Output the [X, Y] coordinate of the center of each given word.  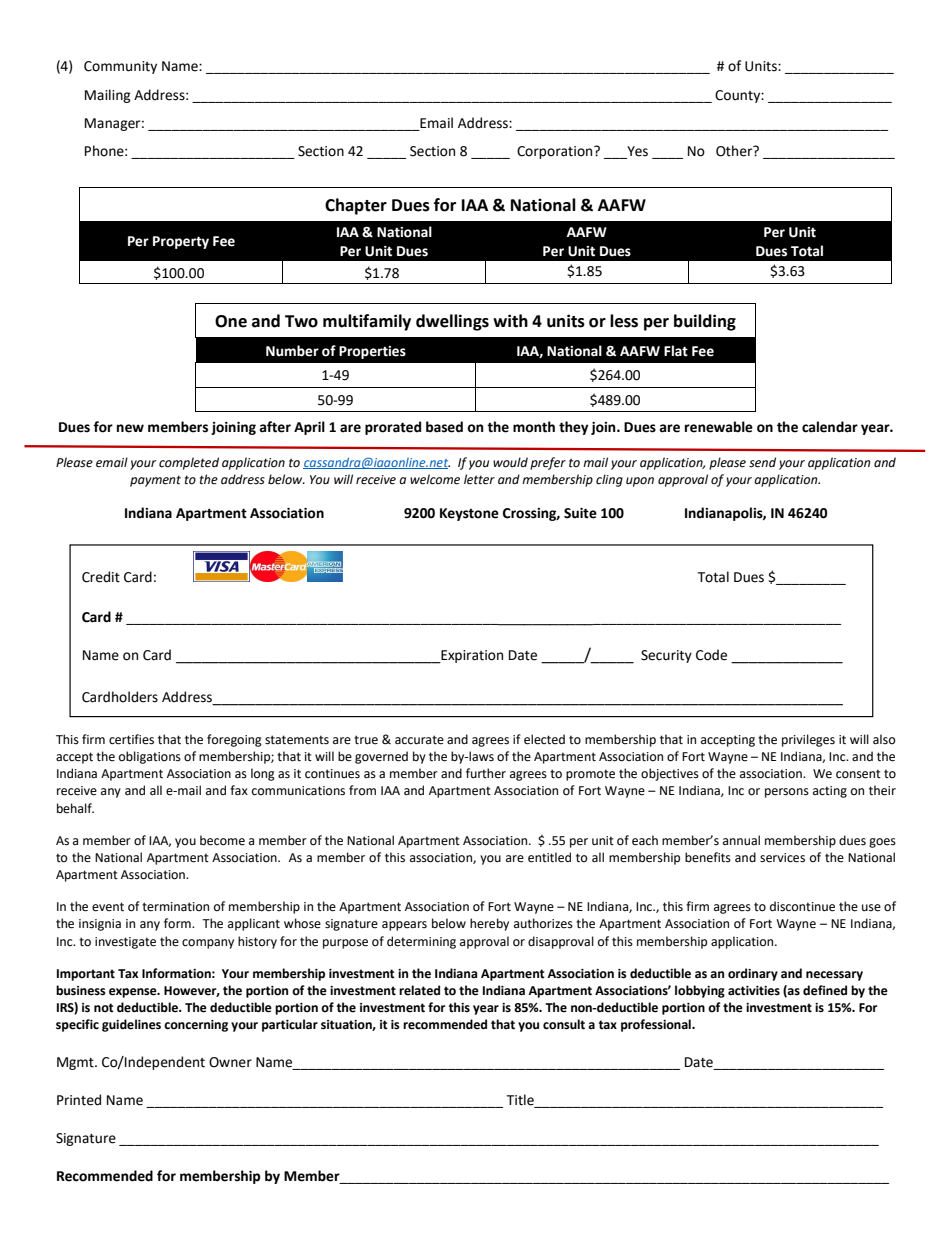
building [705, 322]
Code [711, 655]
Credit [101, 577]
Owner [230, 1062]
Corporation [556, 152]
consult [564, 1024]
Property [181, 242]
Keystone [469, 514]
